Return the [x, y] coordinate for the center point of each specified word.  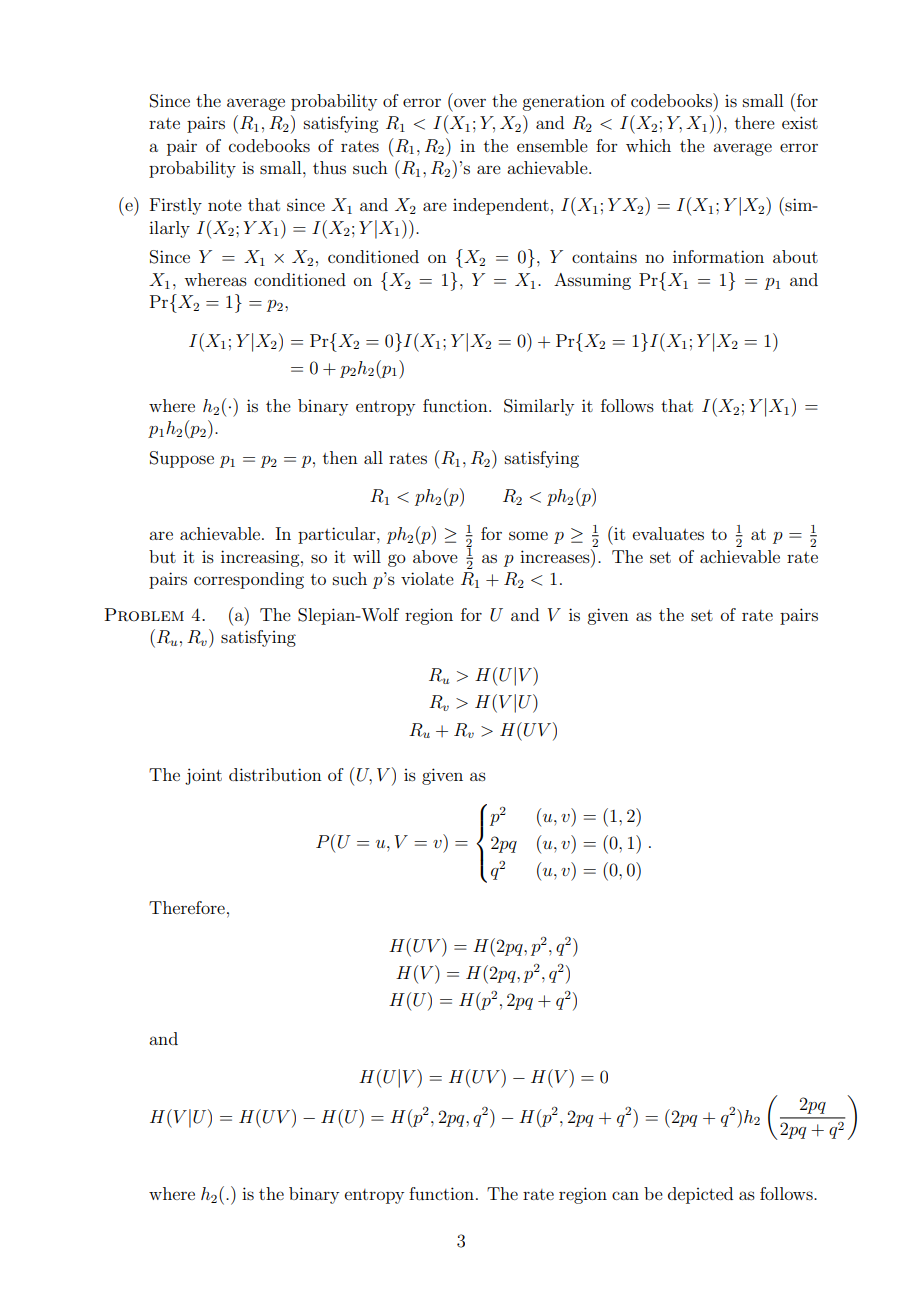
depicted [700, 1195]
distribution [275, 774]
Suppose [182, 459]
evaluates [668, 533]
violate [427, 578]
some [528, 535]
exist [800, 122]
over [470, 102]
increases [556, 556]
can [625, 1195]
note [225, 205]
